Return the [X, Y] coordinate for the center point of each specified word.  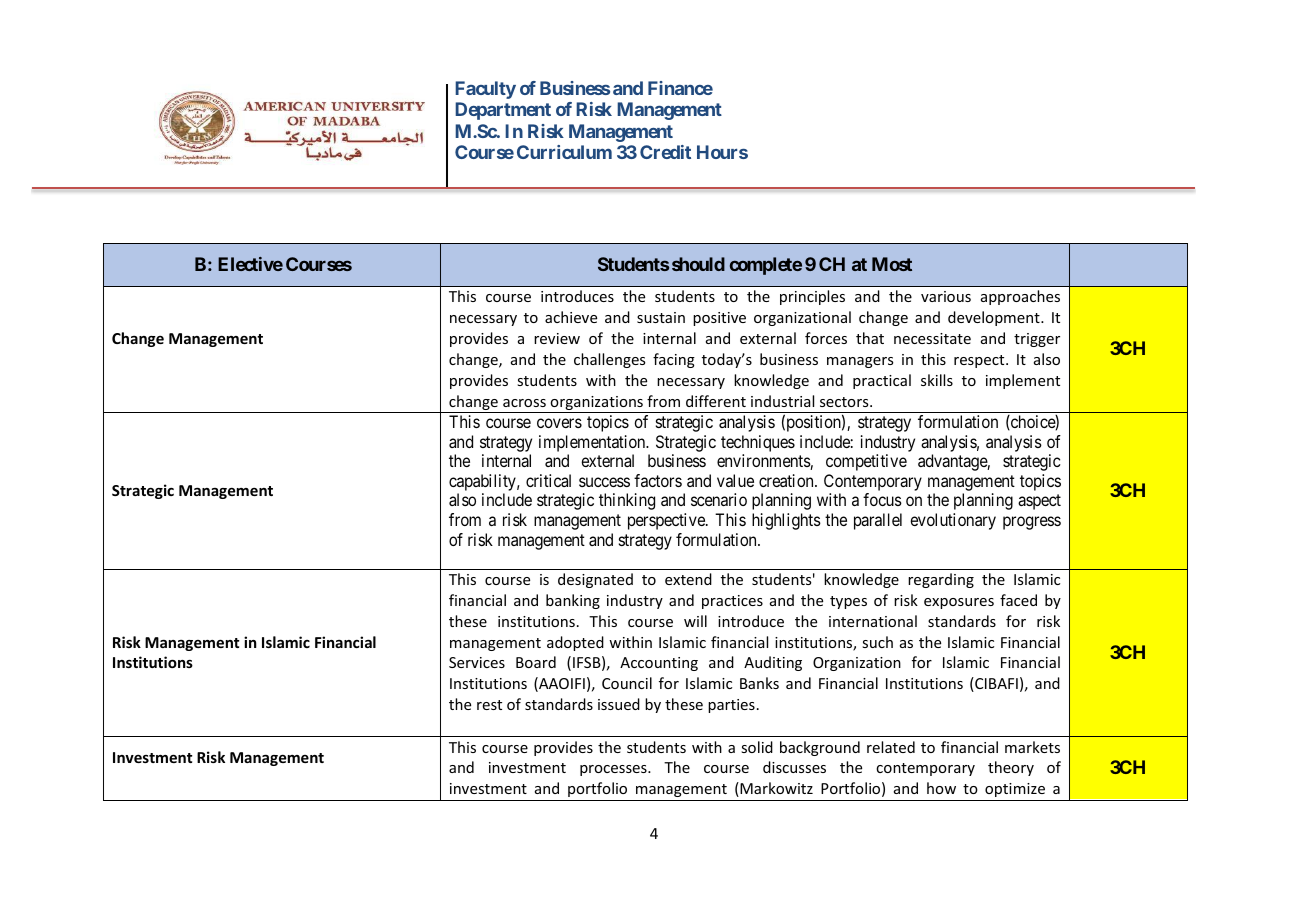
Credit [665, 152]
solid [757, 747]
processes [614, 770]
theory [1011, 768]
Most [892, 264]
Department [503, 111]
